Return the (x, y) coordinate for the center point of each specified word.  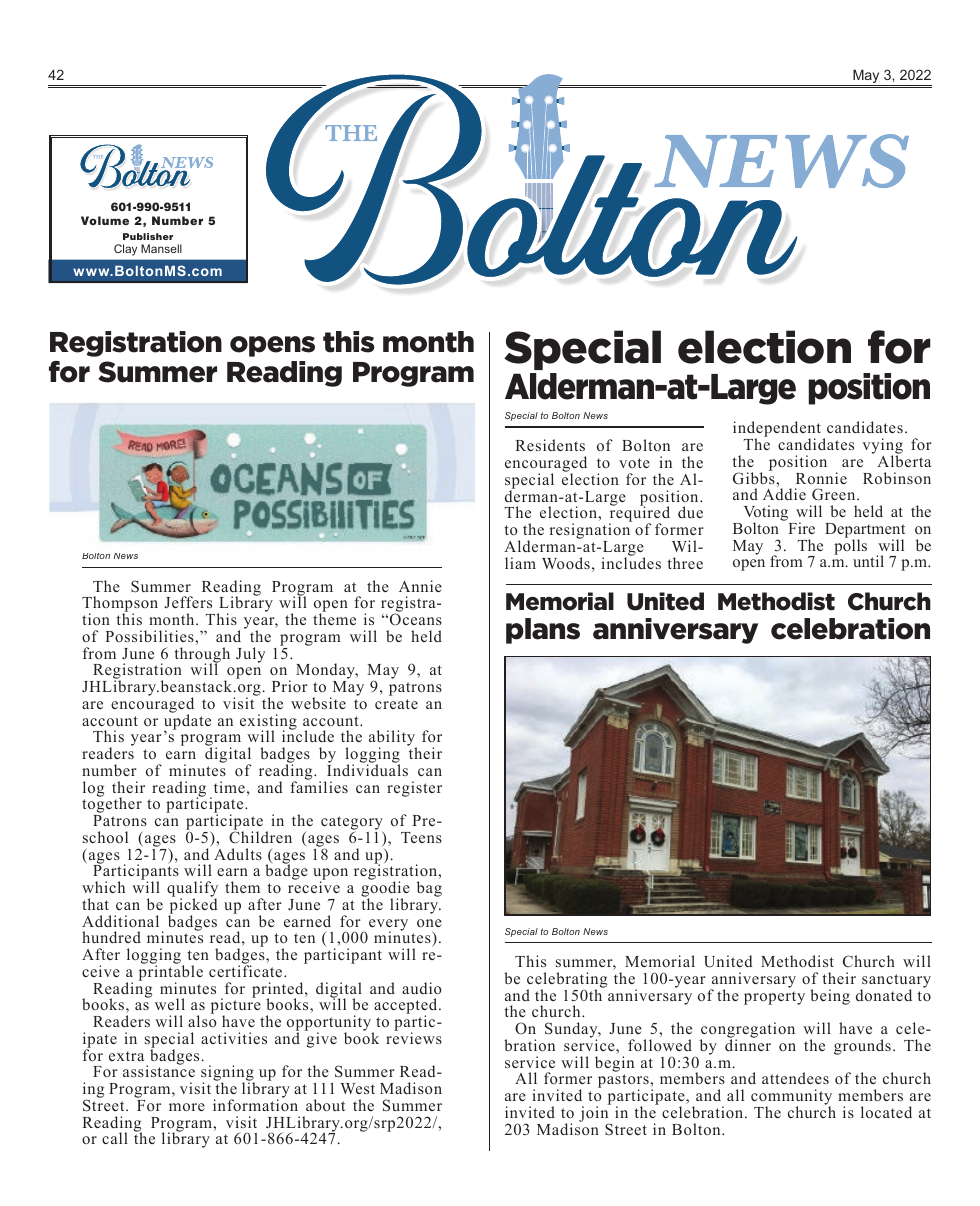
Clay (125, 250)
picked (193, 906)
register (414, 789)
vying (882, 447)
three (685, 563)
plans (543, 631)
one (429, 923)
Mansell (161, 248)
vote (634, 463)
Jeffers (188, 602)
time (229, 787)
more (187, 1107)
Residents (550, 445)
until (868, 561)
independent (778, 430)
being (830, 997)
